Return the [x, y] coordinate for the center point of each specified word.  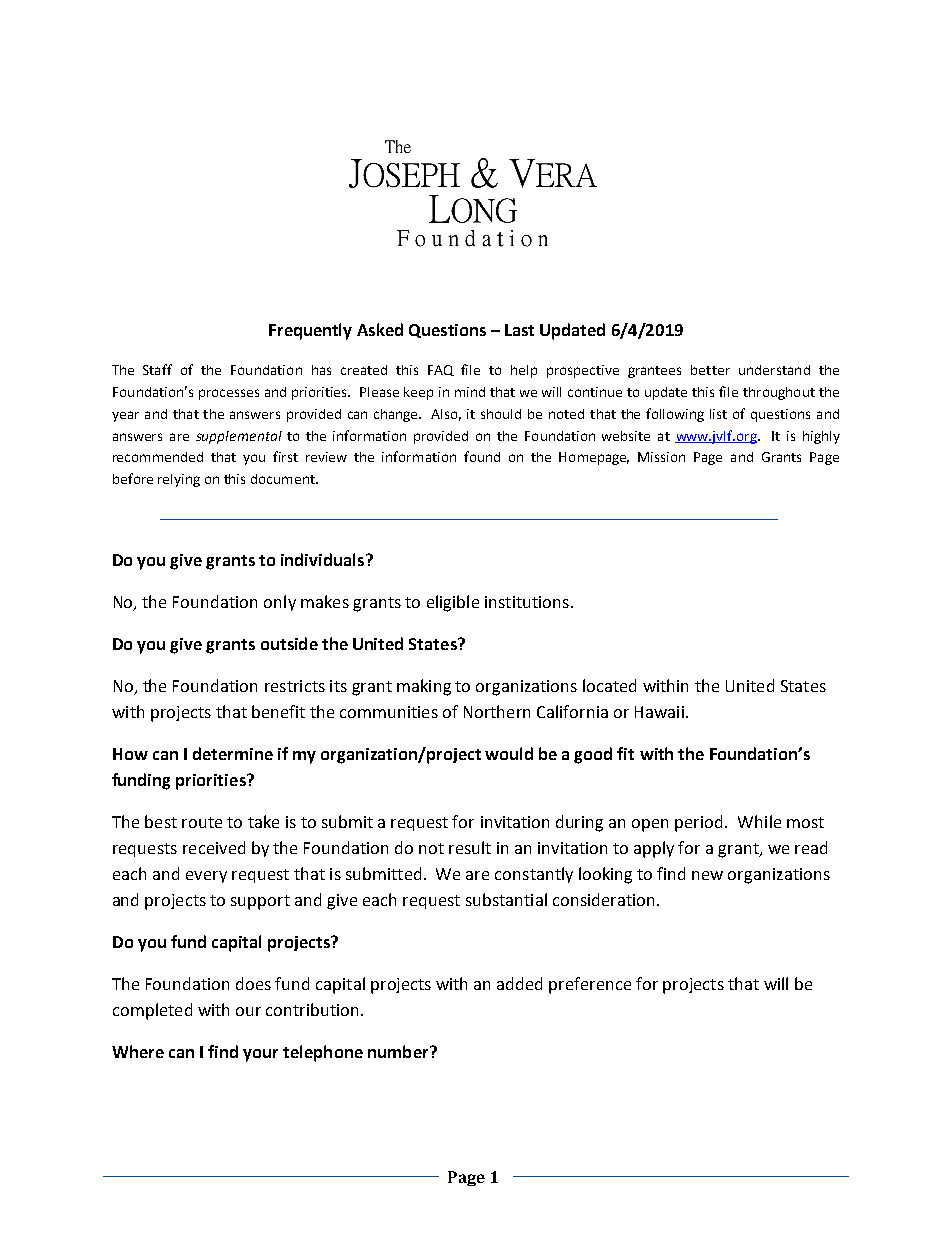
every [206, 877]
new [707, 875]
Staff [157, 369]
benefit [278, 711]
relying [179, 480]
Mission [661, 457]
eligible [453, 603]
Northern [497, 711]
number [399, 1051]
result [470, 847]
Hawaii [659, 712]
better [710, 370]
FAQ [441, 370]
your [260, 1055]
